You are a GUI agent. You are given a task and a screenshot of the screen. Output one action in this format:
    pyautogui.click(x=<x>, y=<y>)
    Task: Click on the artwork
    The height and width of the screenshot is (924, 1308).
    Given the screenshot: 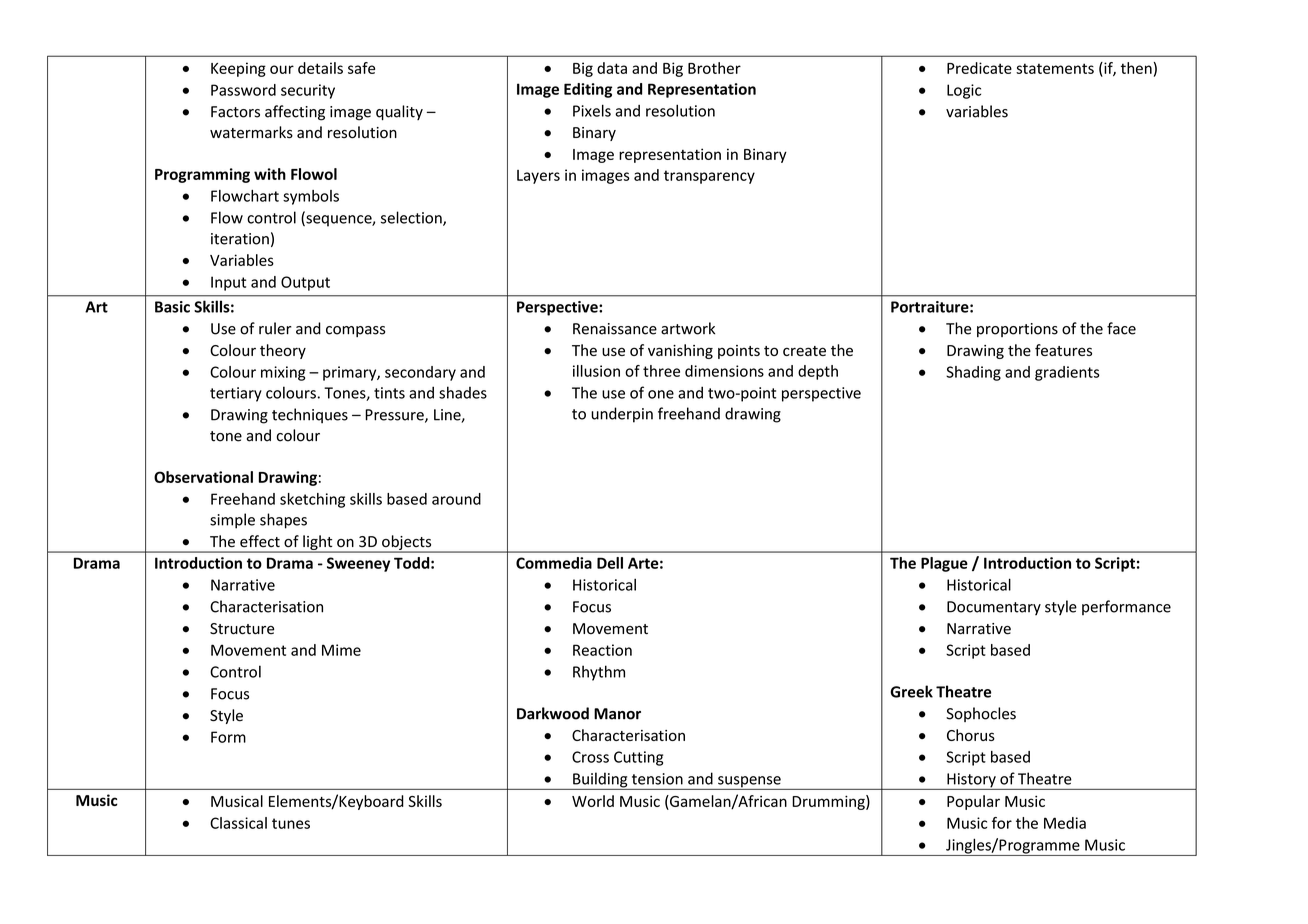 What is the action you would take?
    pyautogui.click(x=688, y=328)
